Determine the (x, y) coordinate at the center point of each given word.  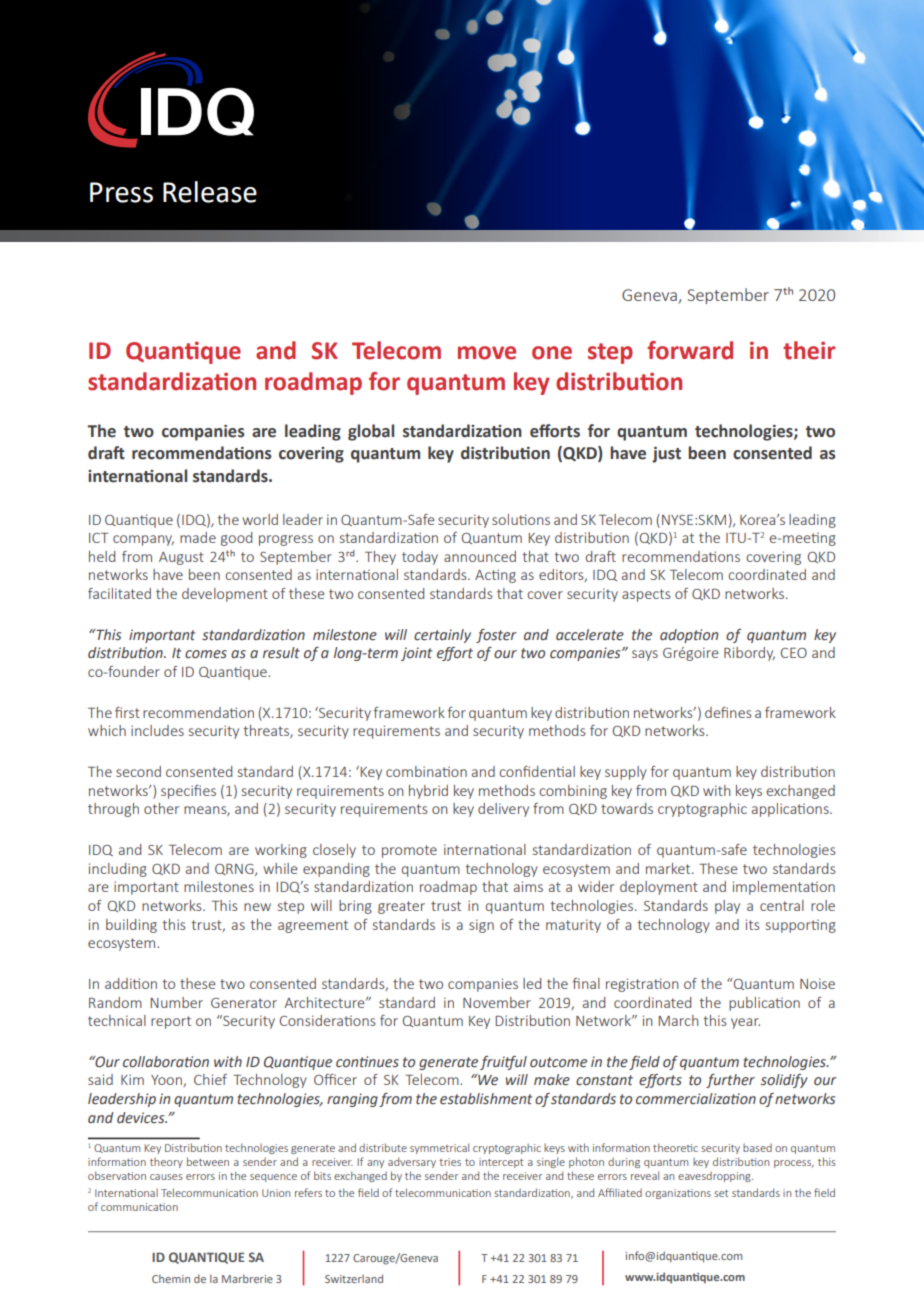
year (745, 1023)
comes (206, 654)
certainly (442, 636)
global (371, 432)
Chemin (171, 1278)
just (666, 455)
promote (409, 851)
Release (210, 192)
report (171, 1022)
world (260, 519)
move (487, 353)
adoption (689, 636)
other (161, 808)
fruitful (503, 1063)
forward (690, 350)
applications (791, 810)
